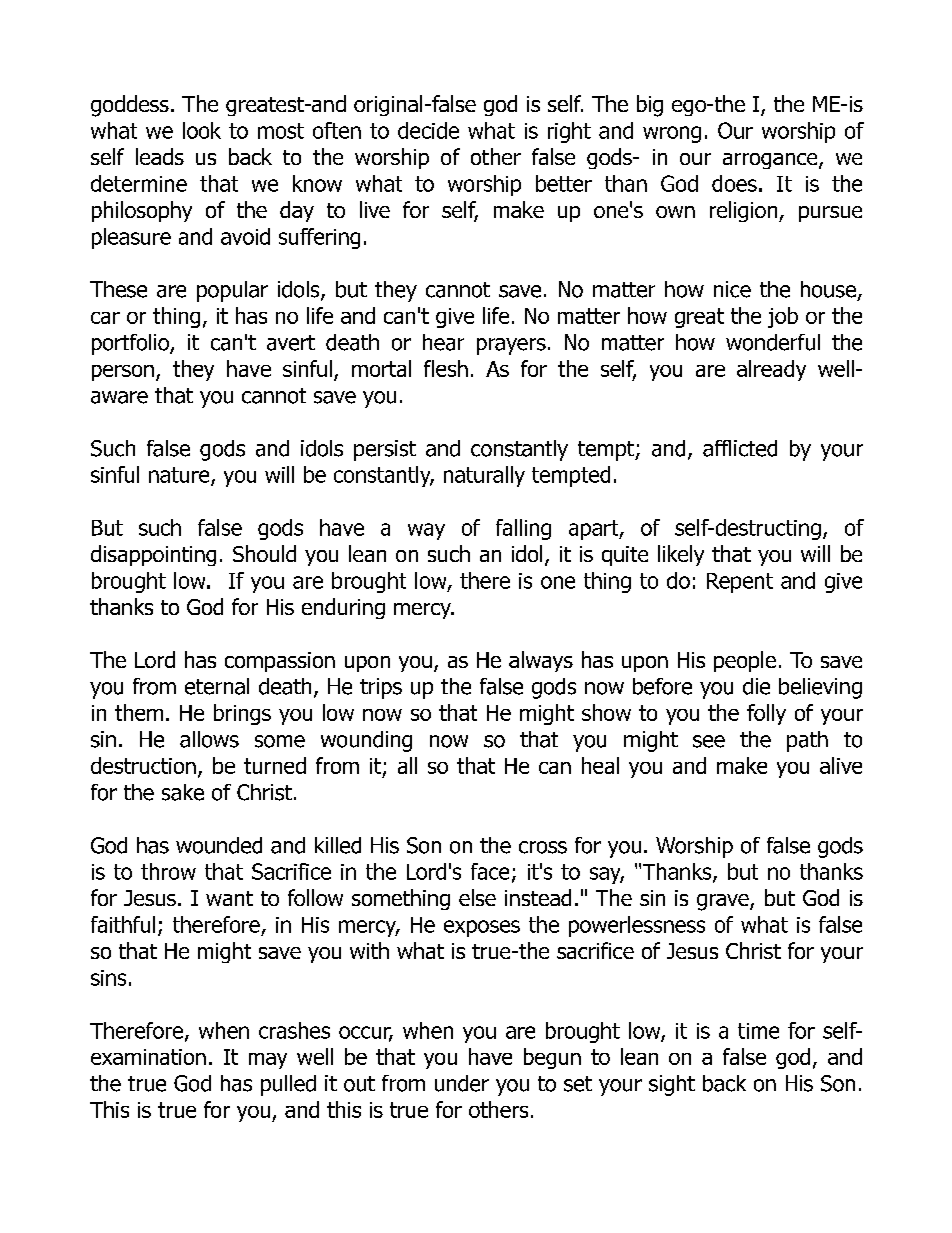 The width and height of the image is (952, 1233). Describe the element at coordinates (724, 902) in the image. I see `grave` at that location.
